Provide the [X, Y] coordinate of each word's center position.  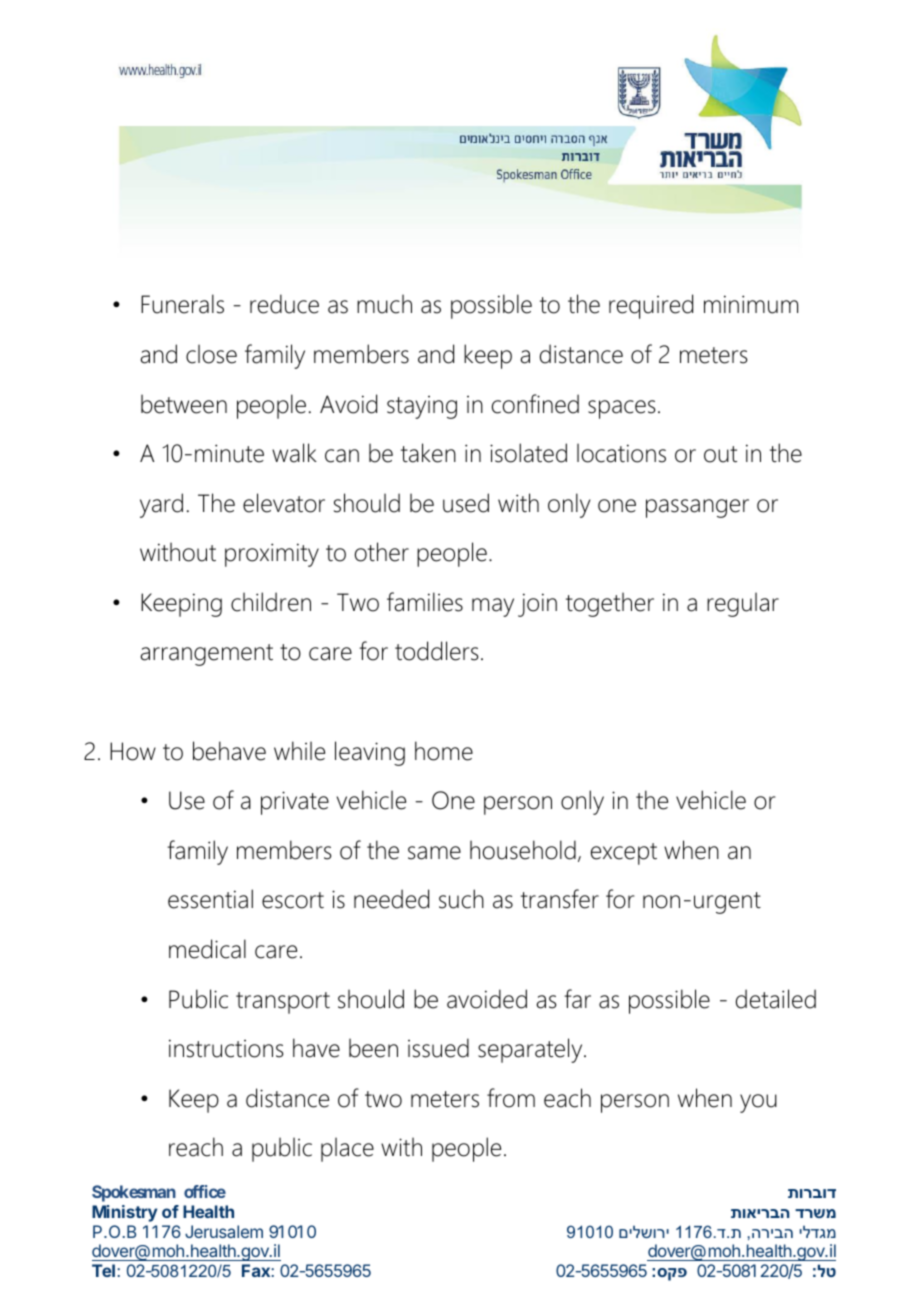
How [133, 751]
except [624, 854]
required [651, 306]
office [205, 1191]
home [444, 751]
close [211, 354]
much [384, 304]
